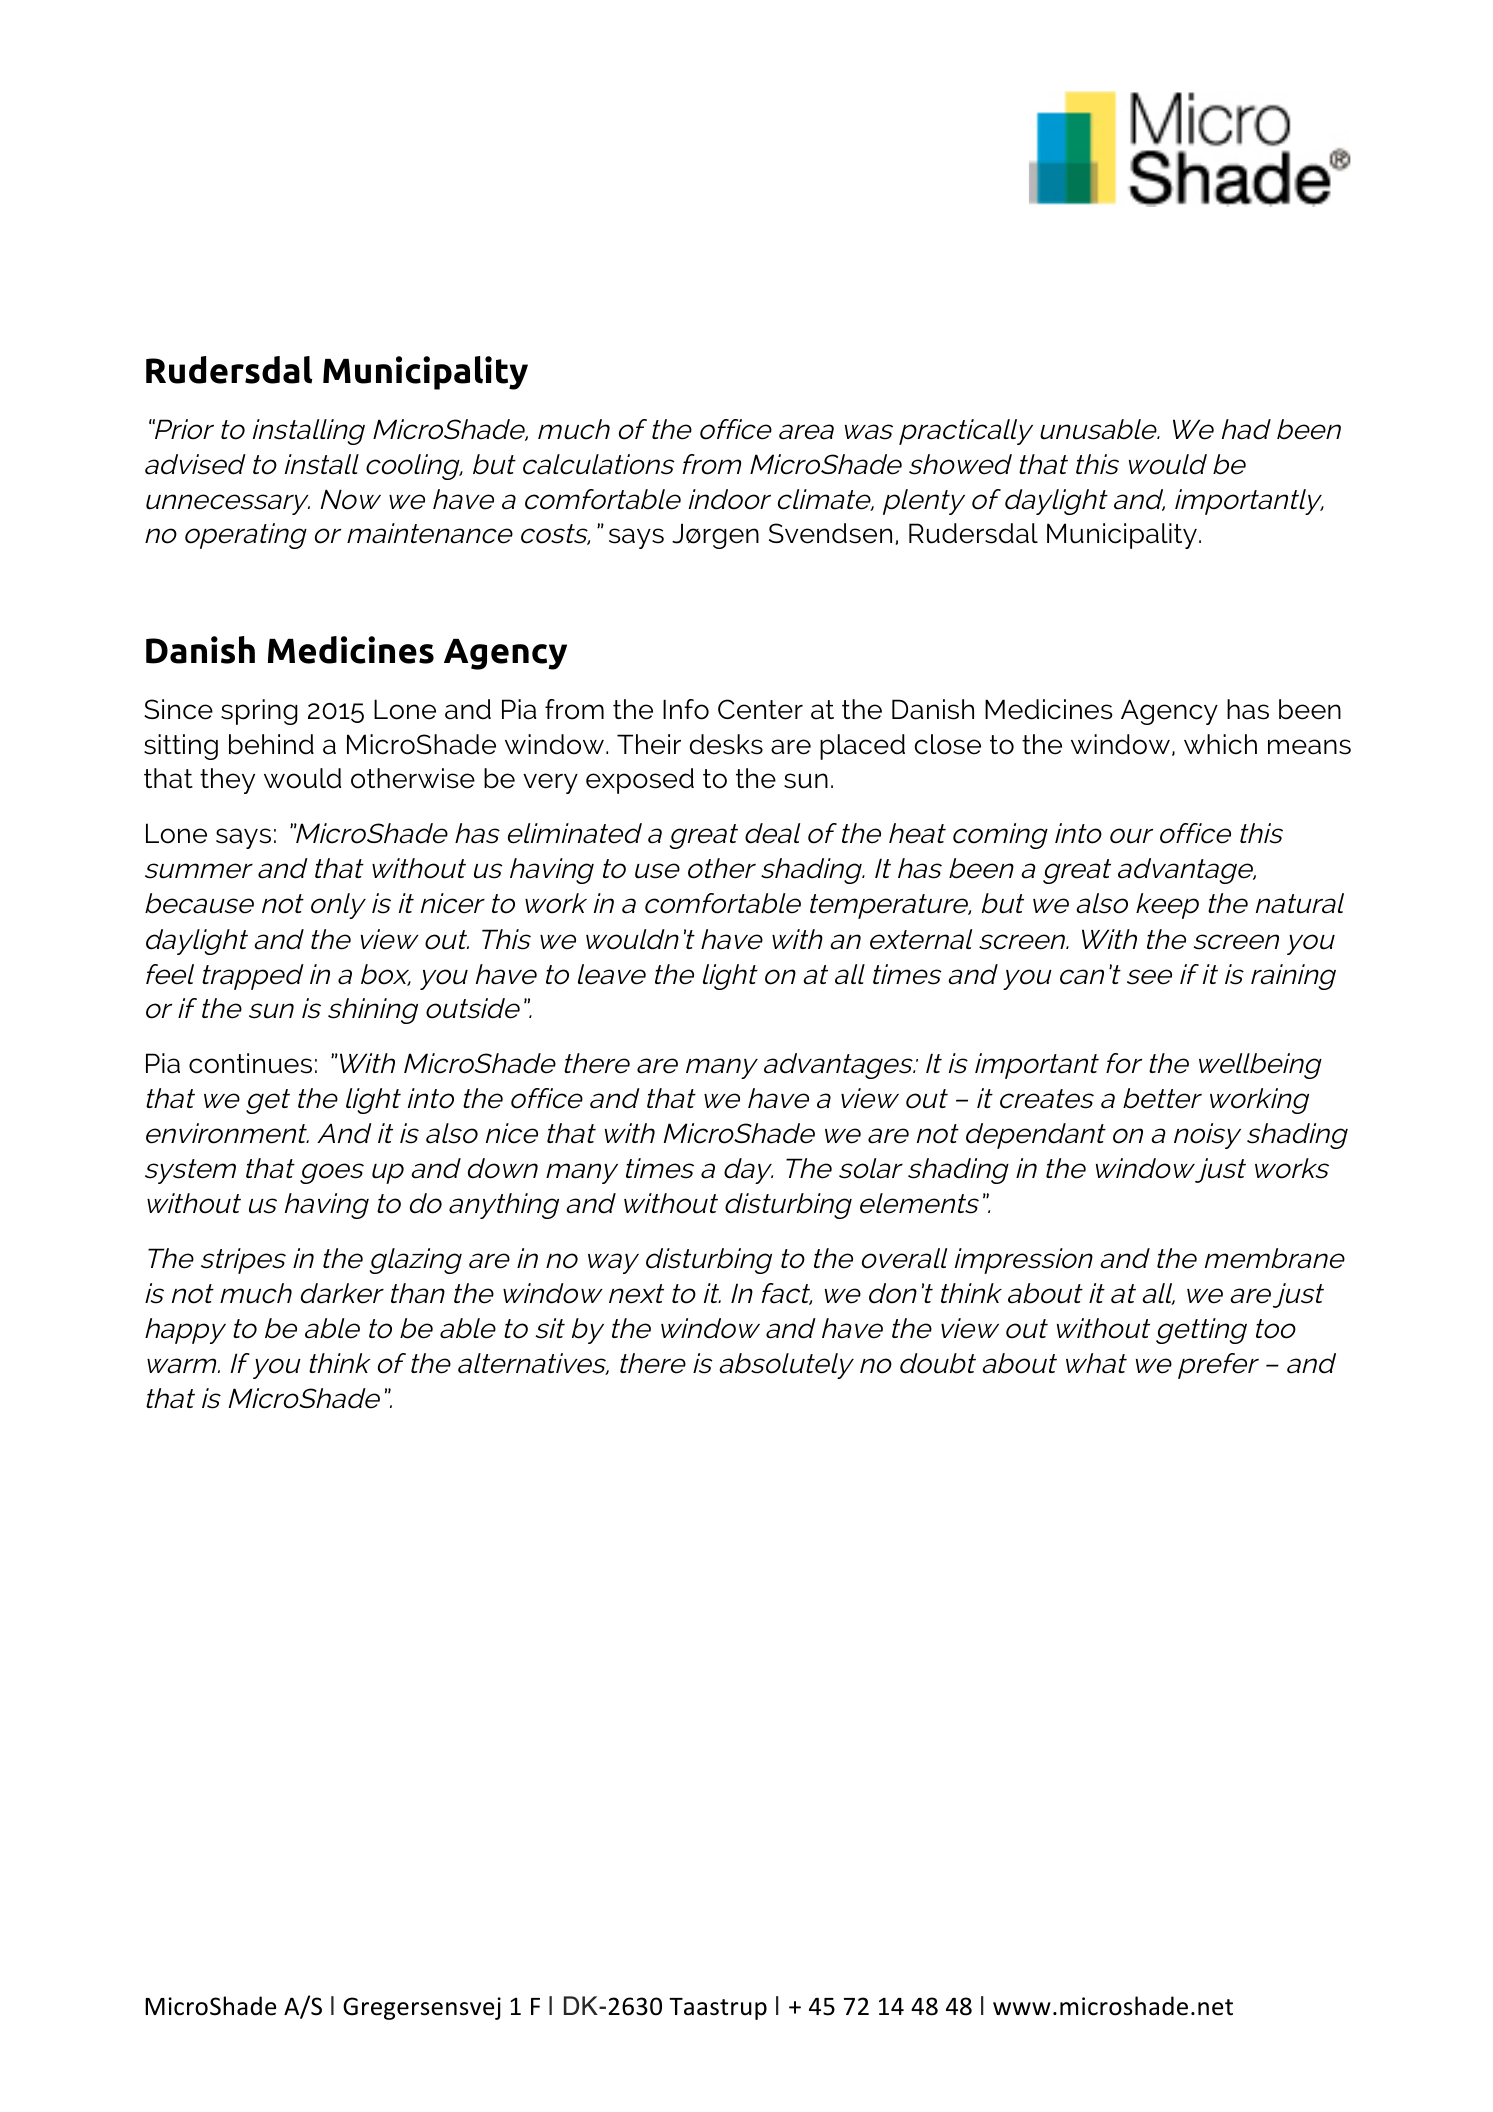  Describe the element at coordinates (227, 781) in the screenshot. I see `they` at that location.
